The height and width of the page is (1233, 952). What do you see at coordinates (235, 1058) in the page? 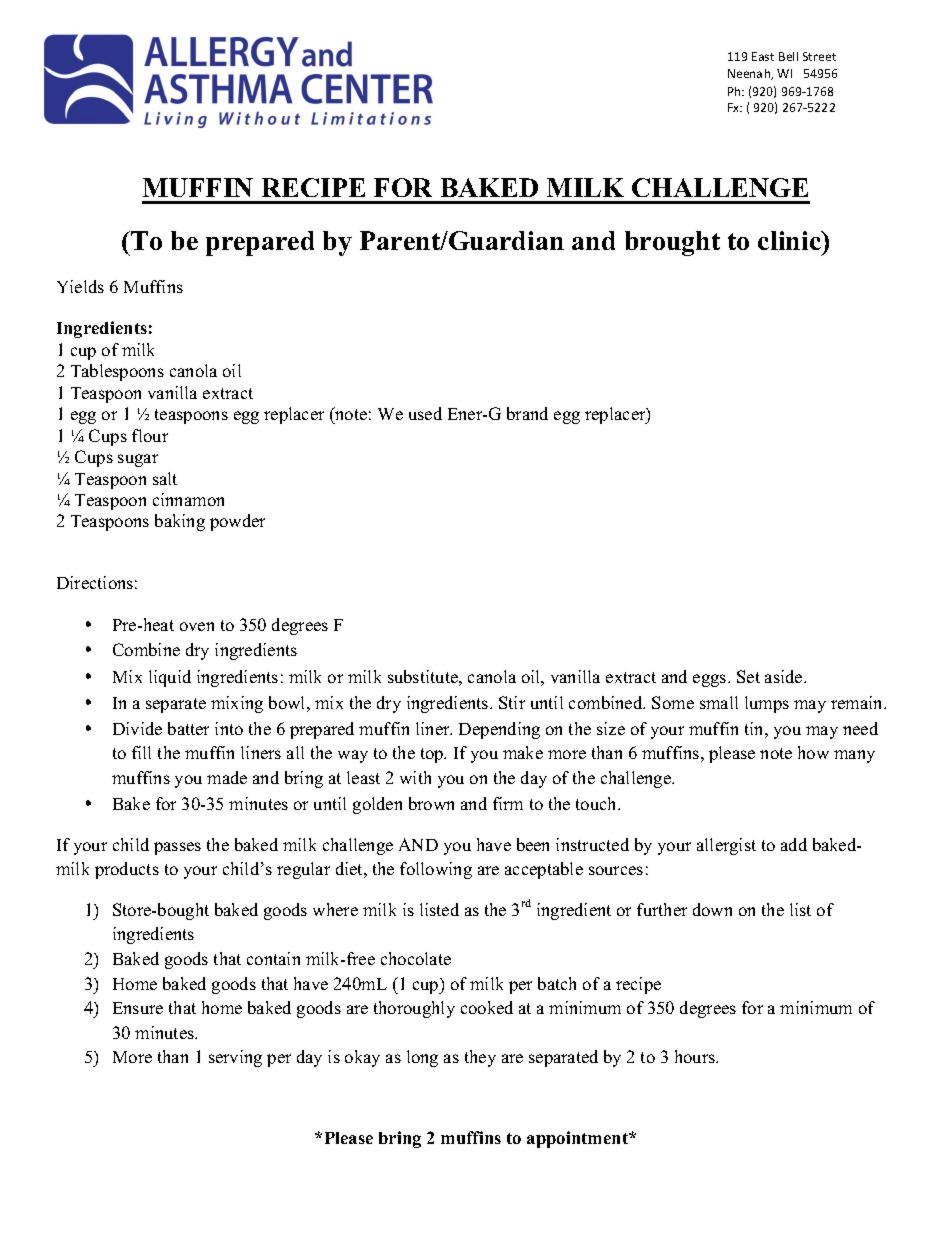
I see `serving` at bounding box center [235, 1058].
